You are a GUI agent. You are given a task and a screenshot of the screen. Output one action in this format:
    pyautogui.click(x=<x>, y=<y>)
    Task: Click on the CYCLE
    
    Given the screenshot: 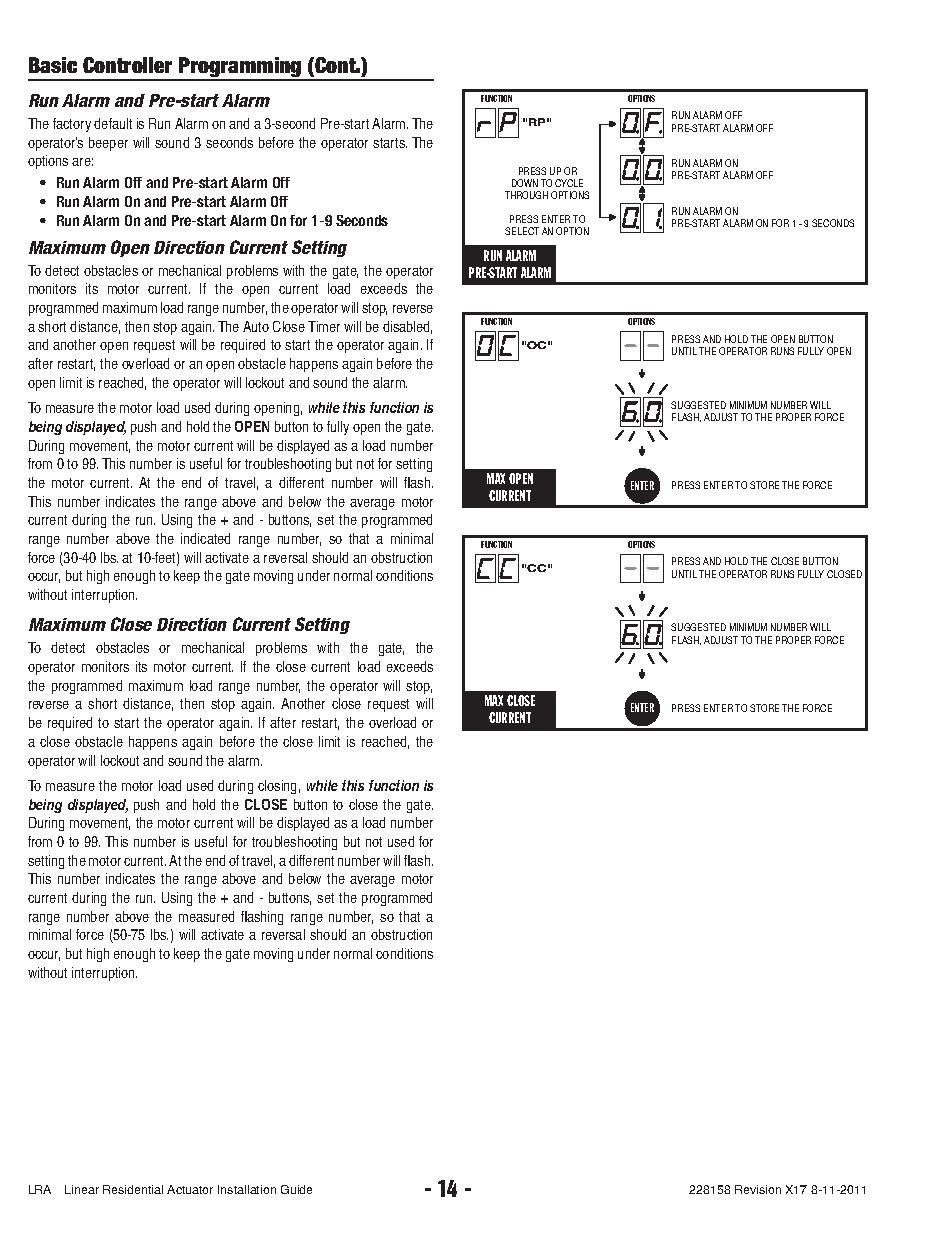 What is the action you would take?
    pyautogui.click(x=569, y=183)
